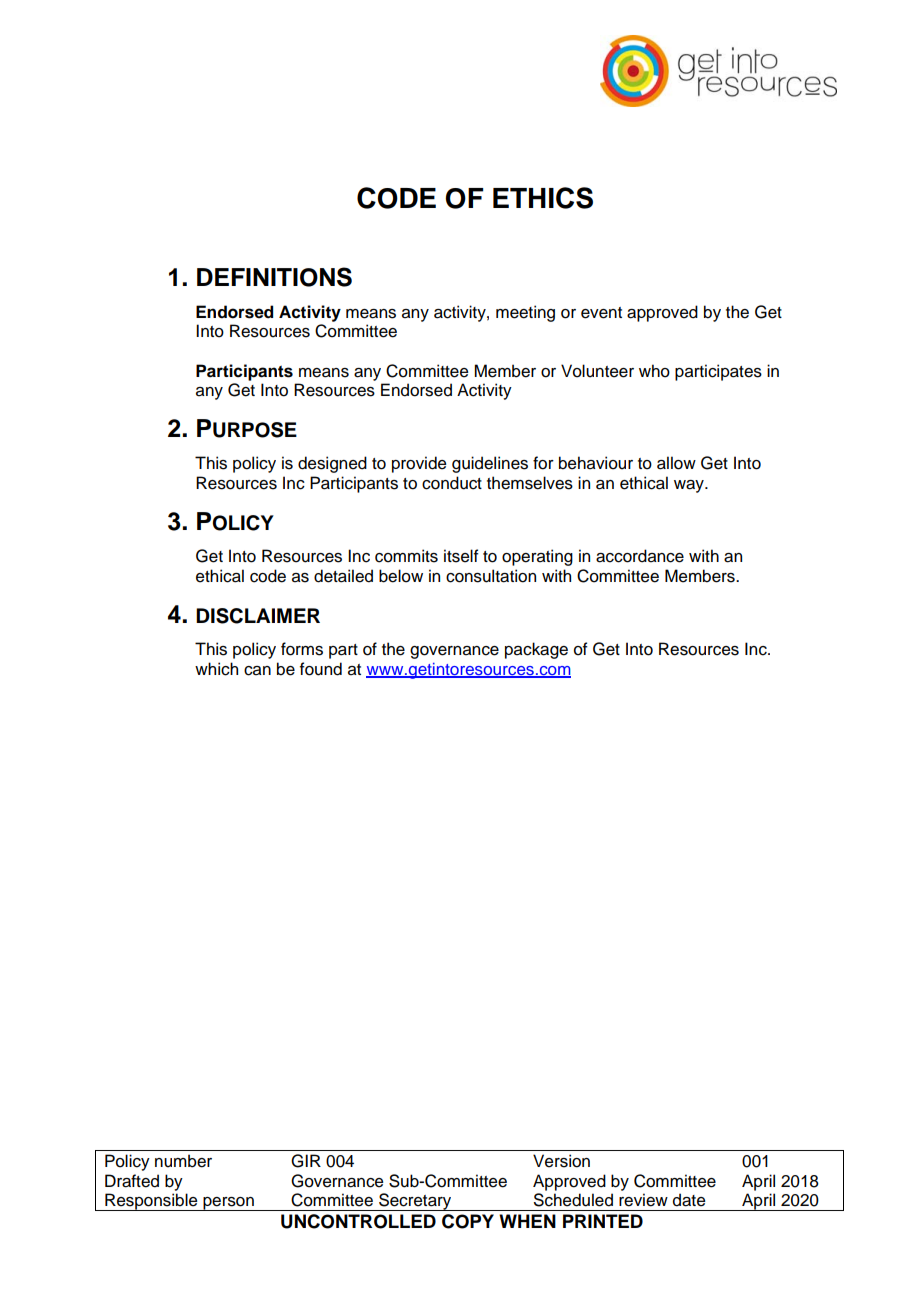 The width and height of the document is (924, 1308). Describe the element at coordinates (415, 1202) in the document. I see `Secretary` at that location.
